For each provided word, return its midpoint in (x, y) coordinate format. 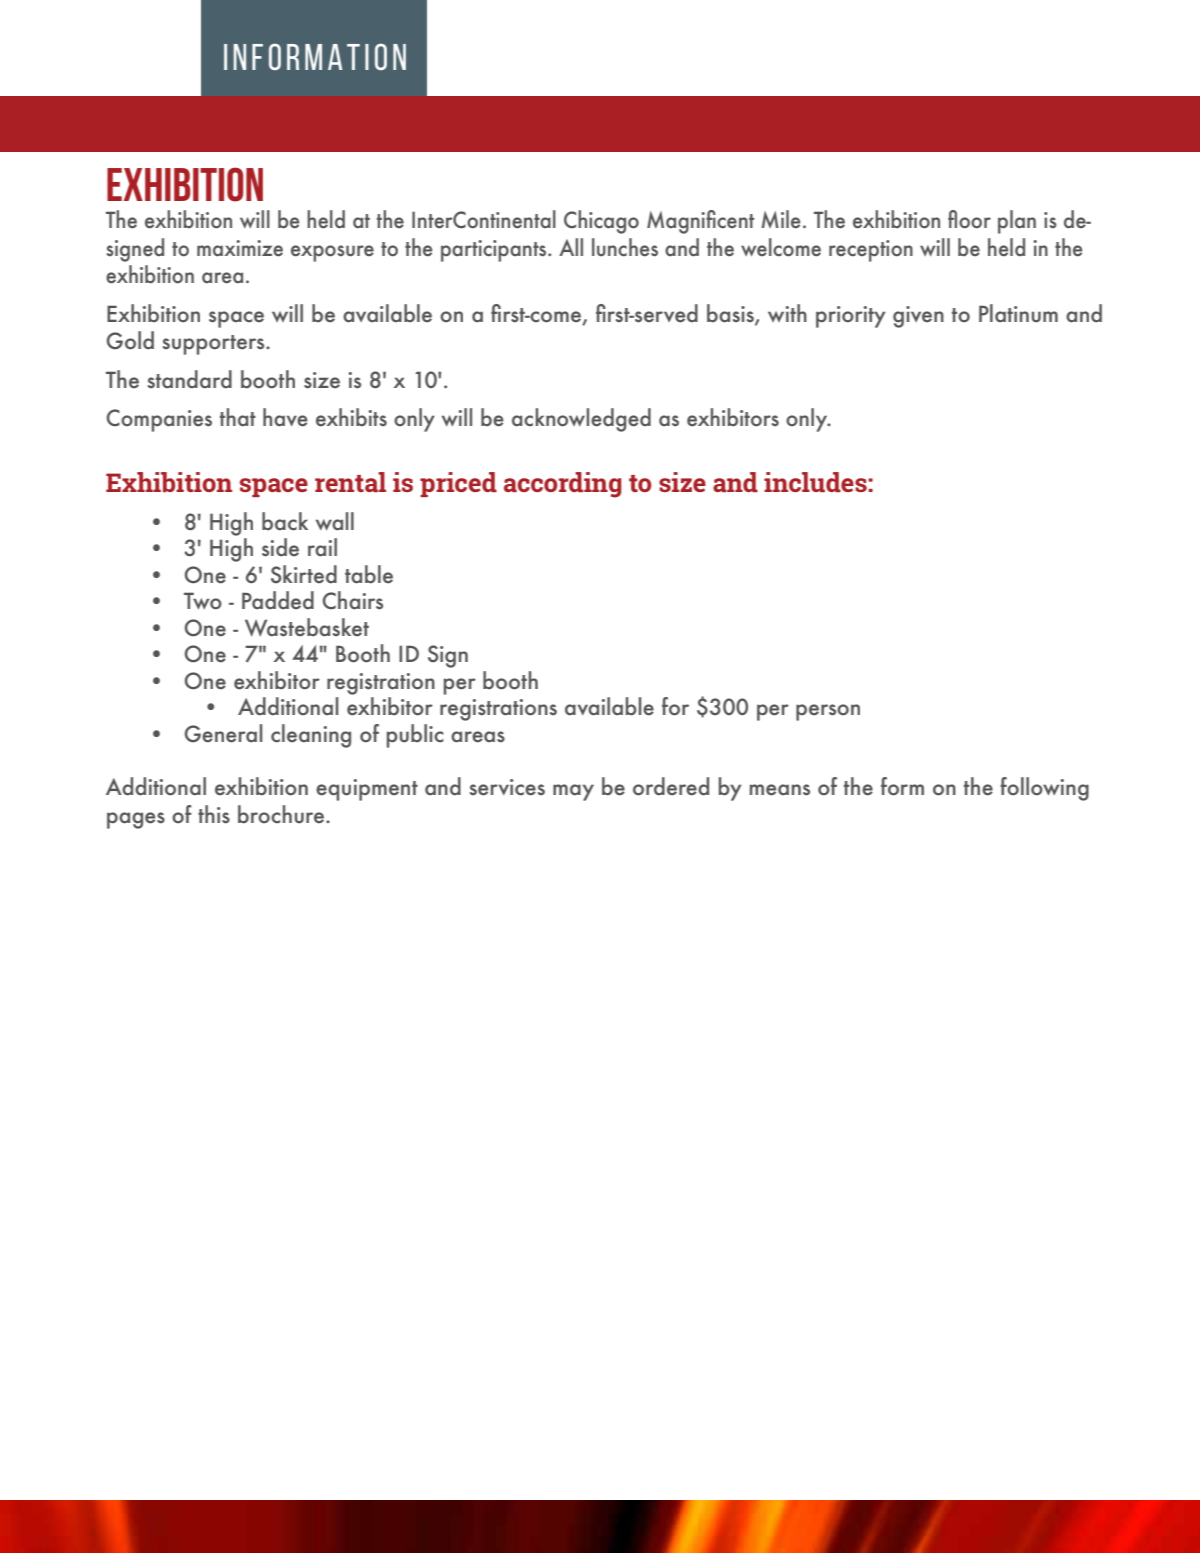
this (214, 814)
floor (969, 219)
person (828, 712)
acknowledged (581, 420)
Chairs (353, 600)
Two (203, 601)
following (1044, 789)
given (918, 317)
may (573, 792)
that (238, 417)
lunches (625, 247)
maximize (240, 248)
